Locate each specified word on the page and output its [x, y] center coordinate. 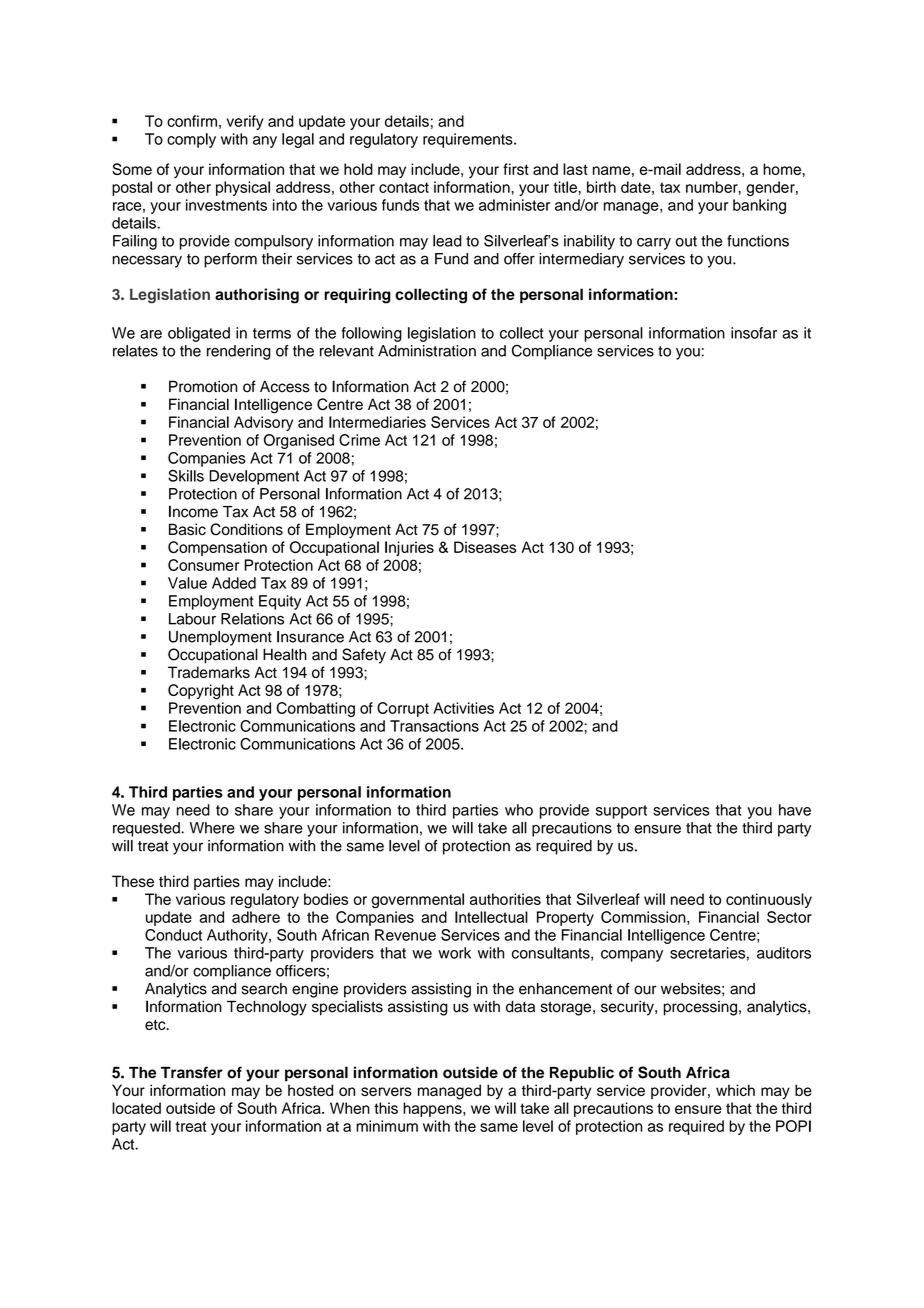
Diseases [485, 547]
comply [191, 140]
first [516, 169]
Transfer [192, 1072]
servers [386, 1091]
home [782, 169]
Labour [192, 619]
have [795, 810]
